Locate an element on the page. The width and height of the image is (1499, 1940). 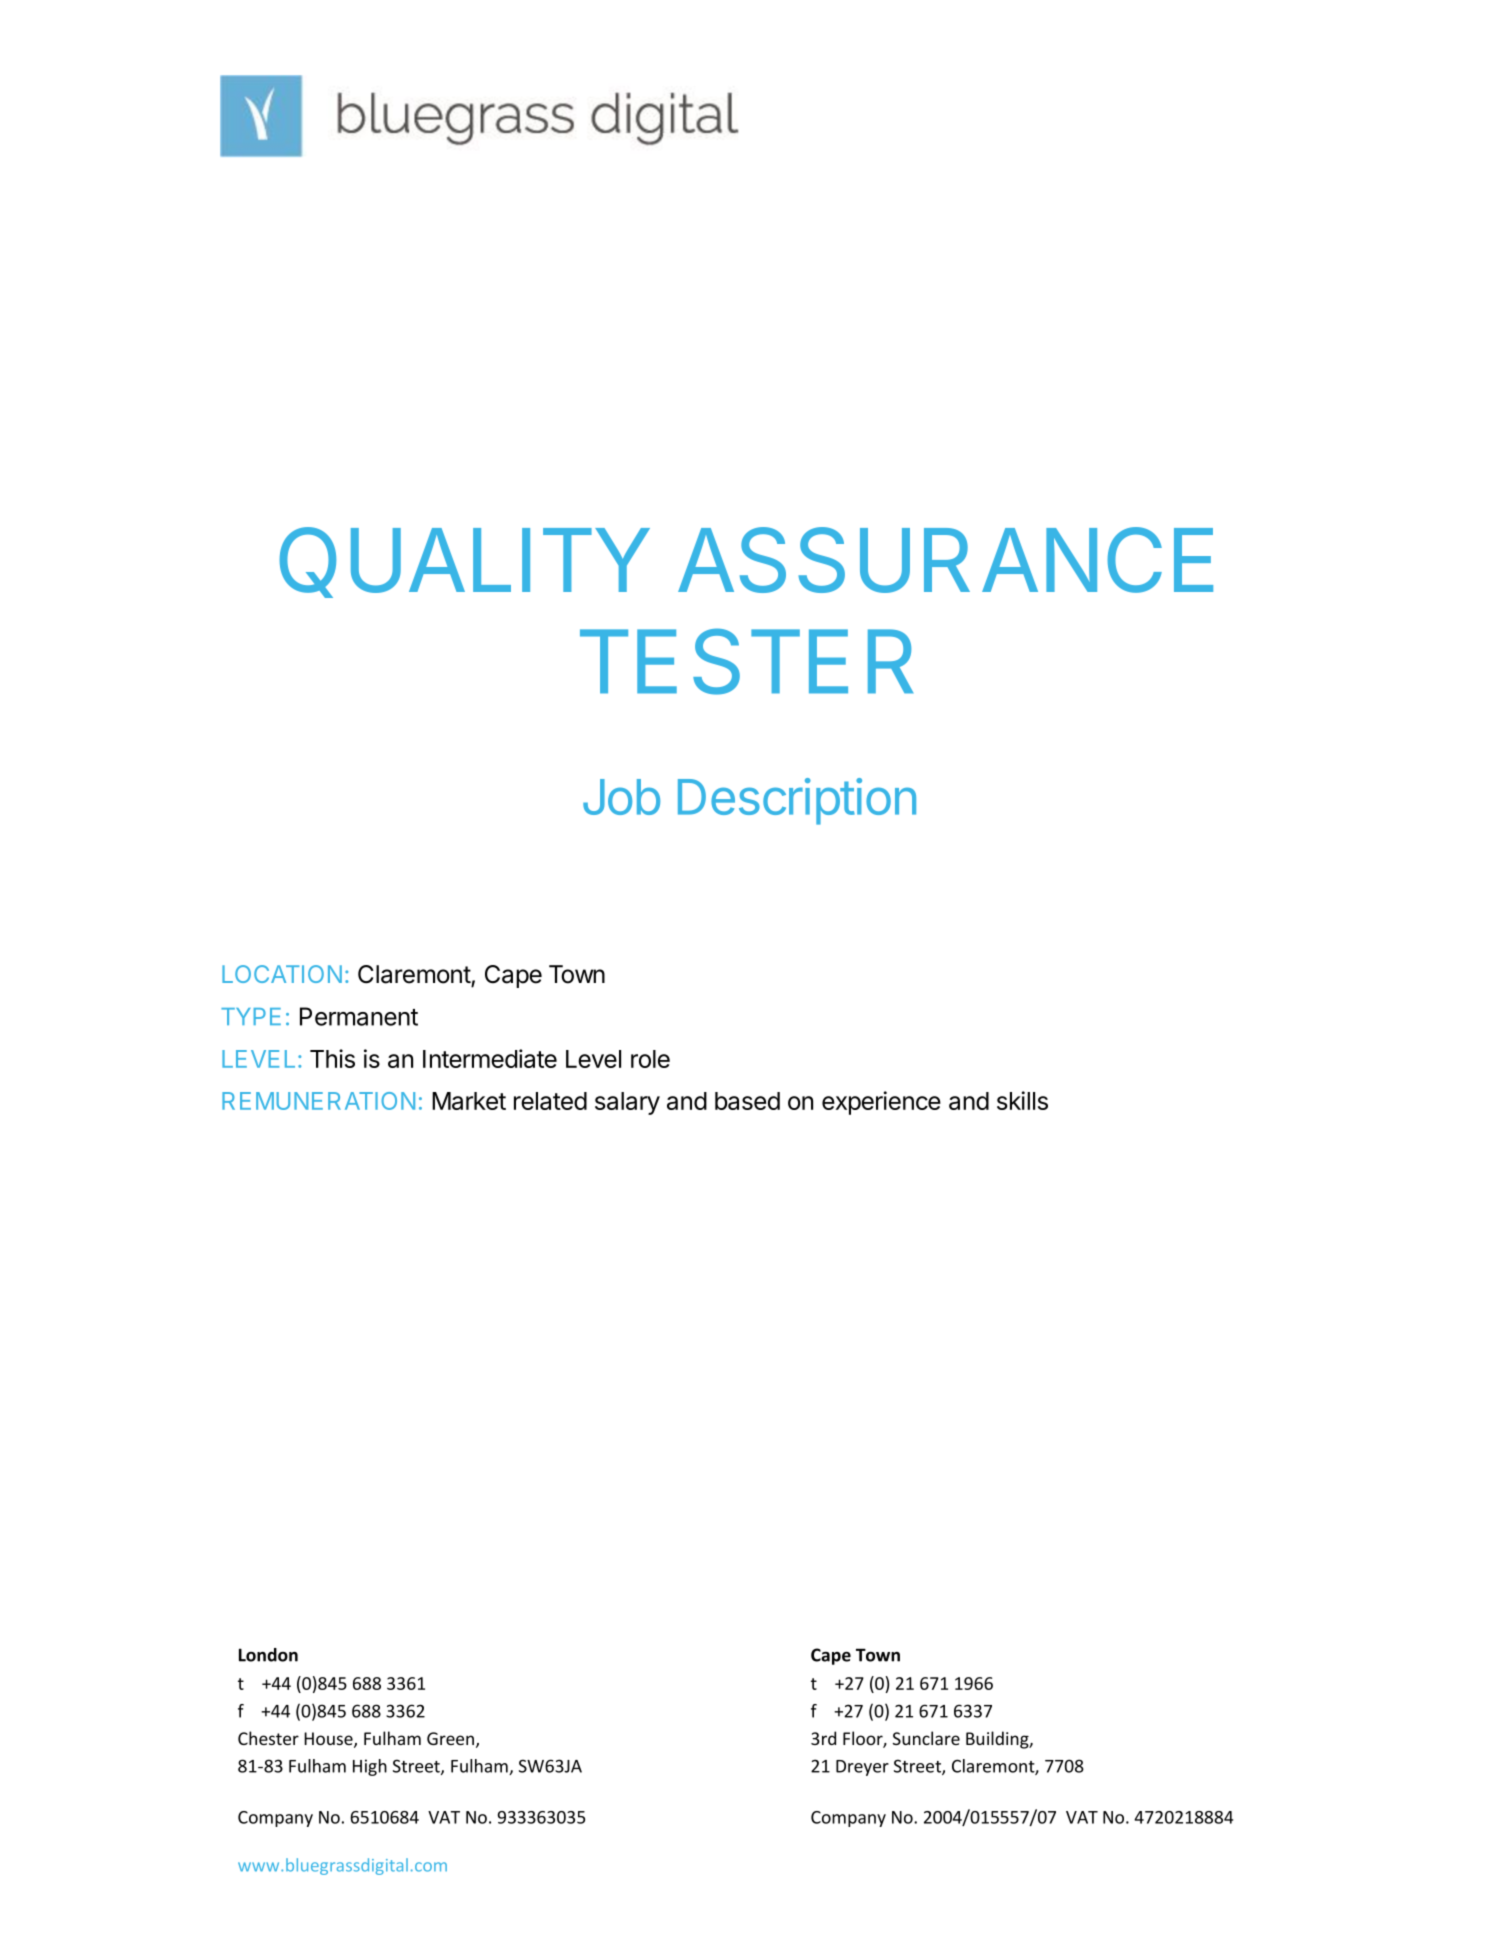
TESTER is located at coordinates (746, 661).
